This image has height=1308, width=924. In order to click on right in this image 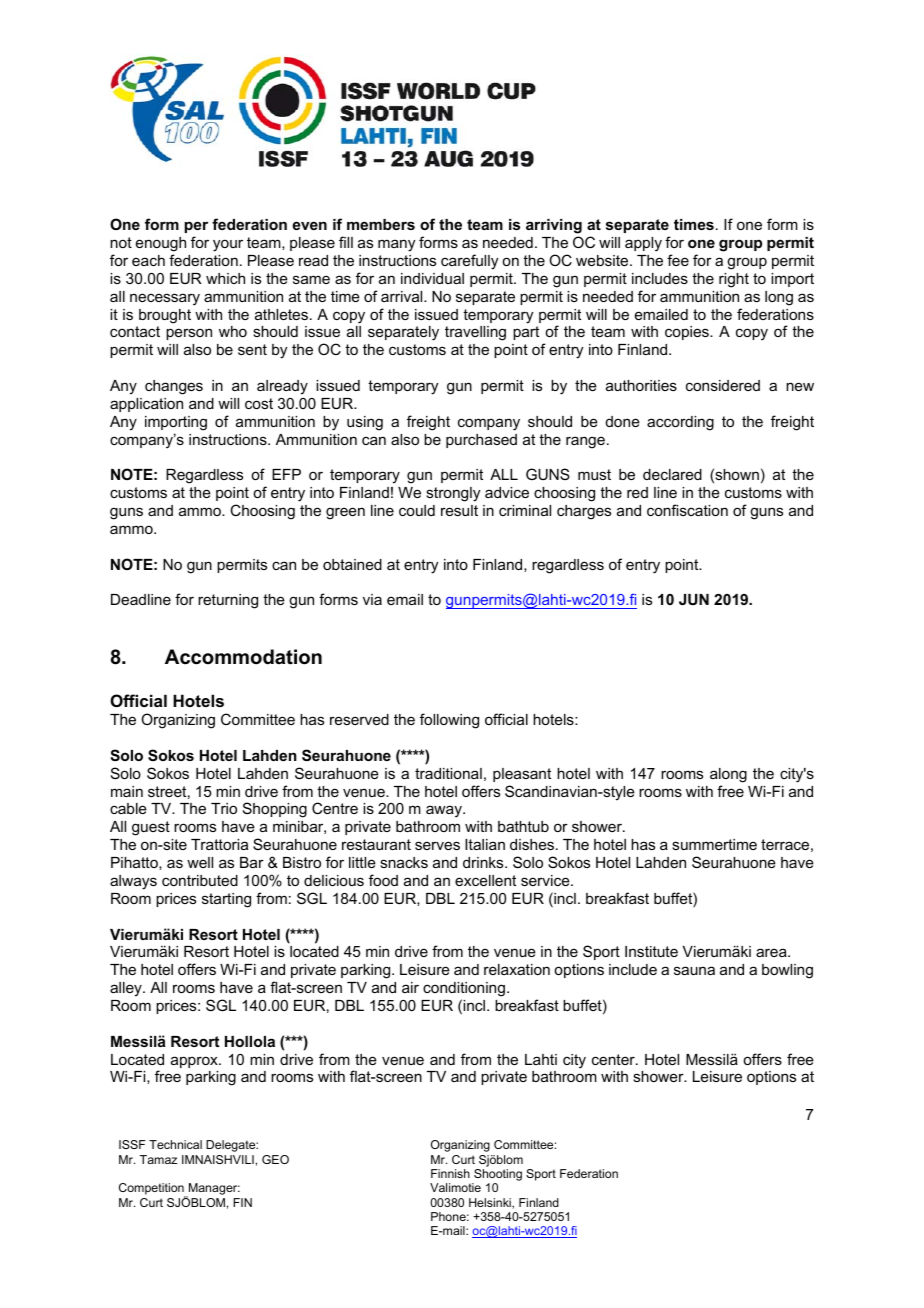, I will do `click(734, 280)`.
